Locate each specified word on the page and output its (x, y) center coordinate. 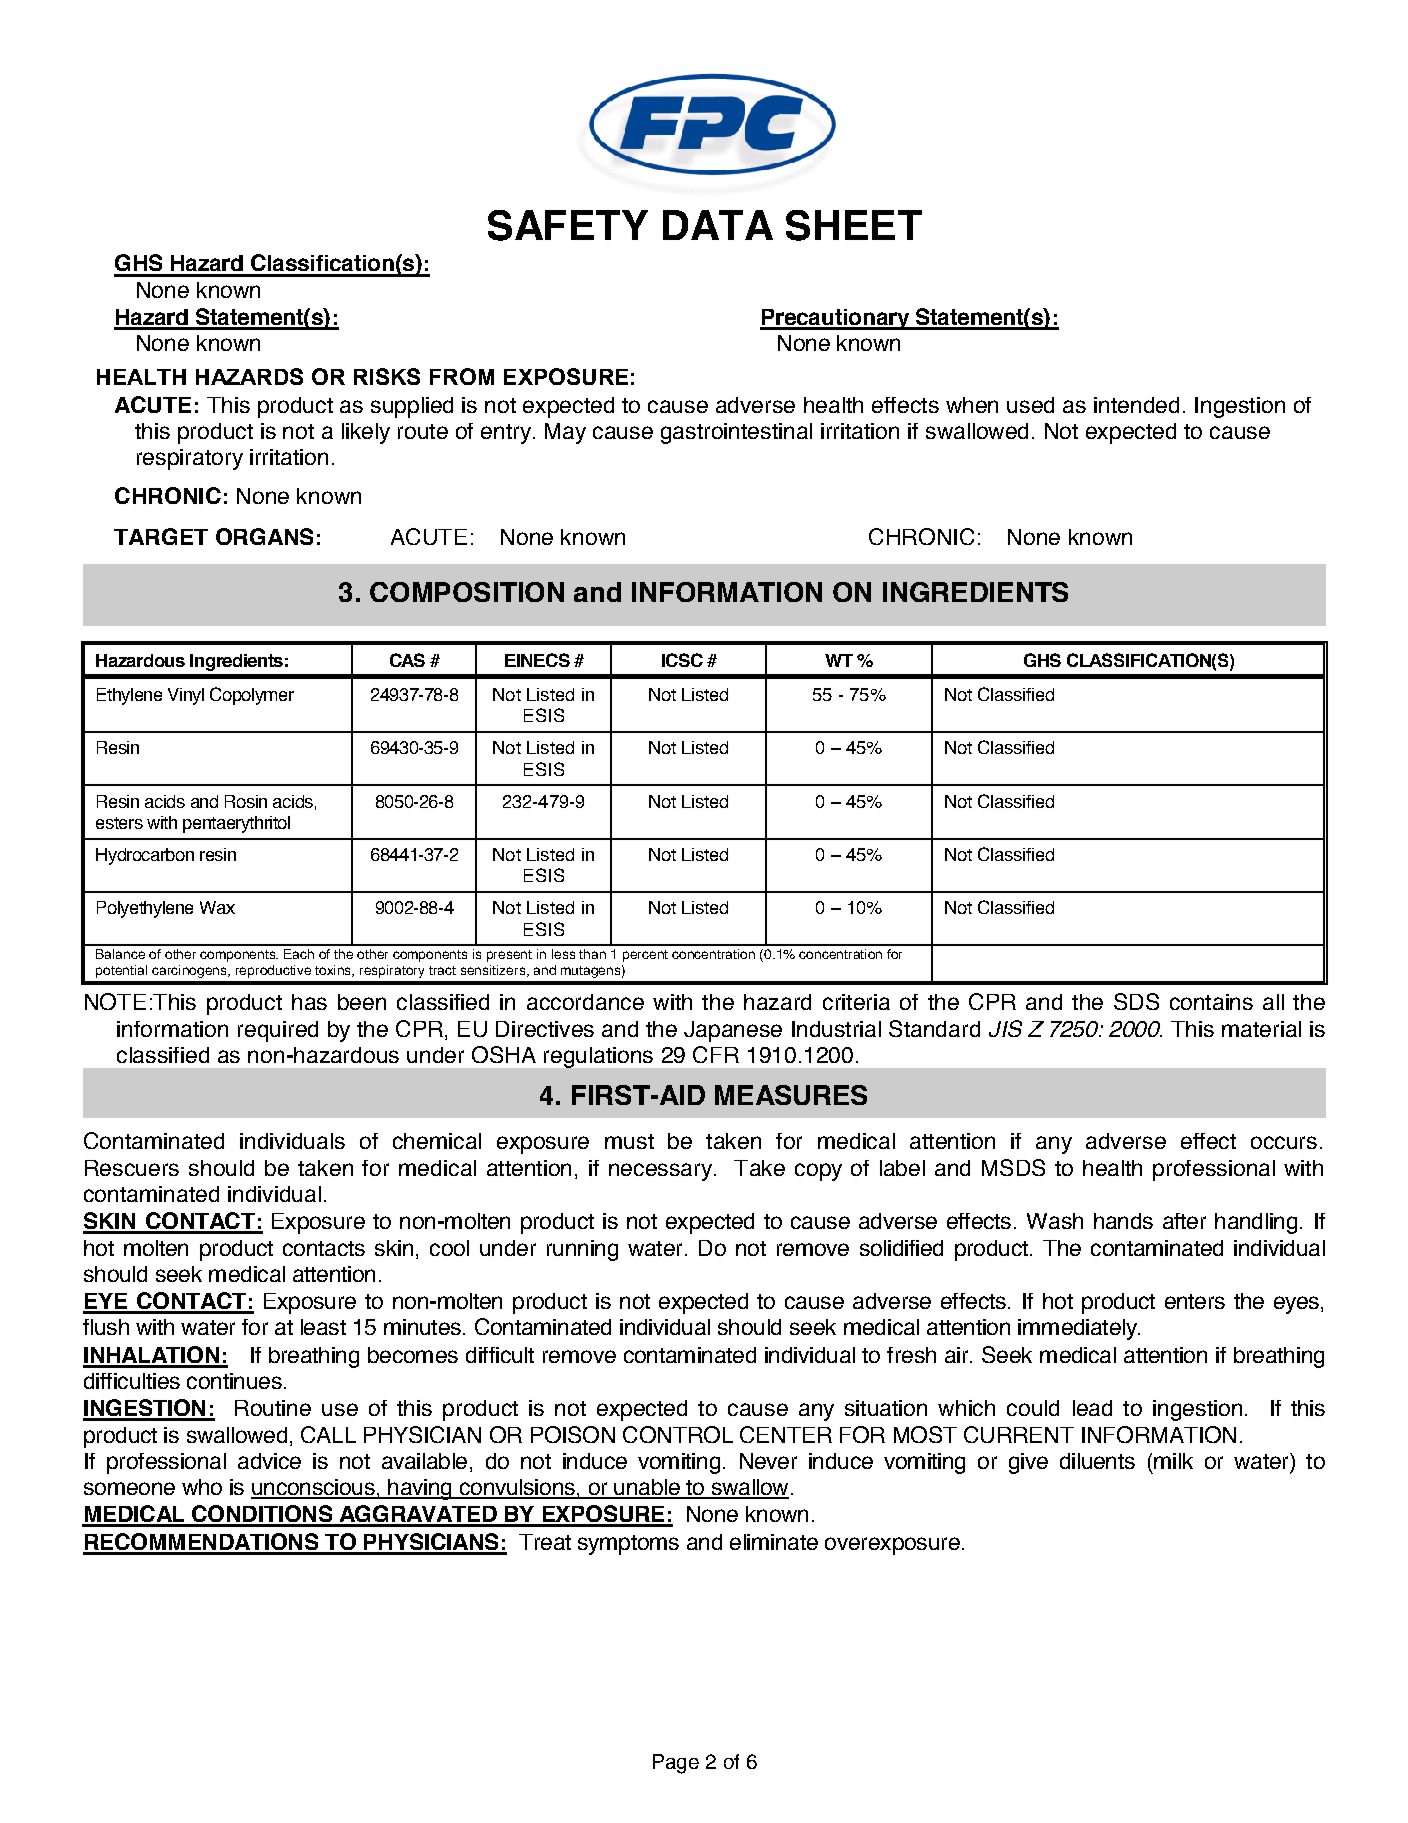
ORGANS (264, 536)
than (592, 954)
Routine (273, 1408)
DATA (718, 225)
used (1030, 405)
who (202, 1487)
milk (1173, 1461)
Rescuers (132, 1168)
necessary (660, 1172)
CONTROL (678, 1434)
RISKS (387, 376)
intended (1136, 405)
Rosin (246, 801)
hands (1123, 1221)
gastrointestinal (736, 433)
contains (1211, 1002)
